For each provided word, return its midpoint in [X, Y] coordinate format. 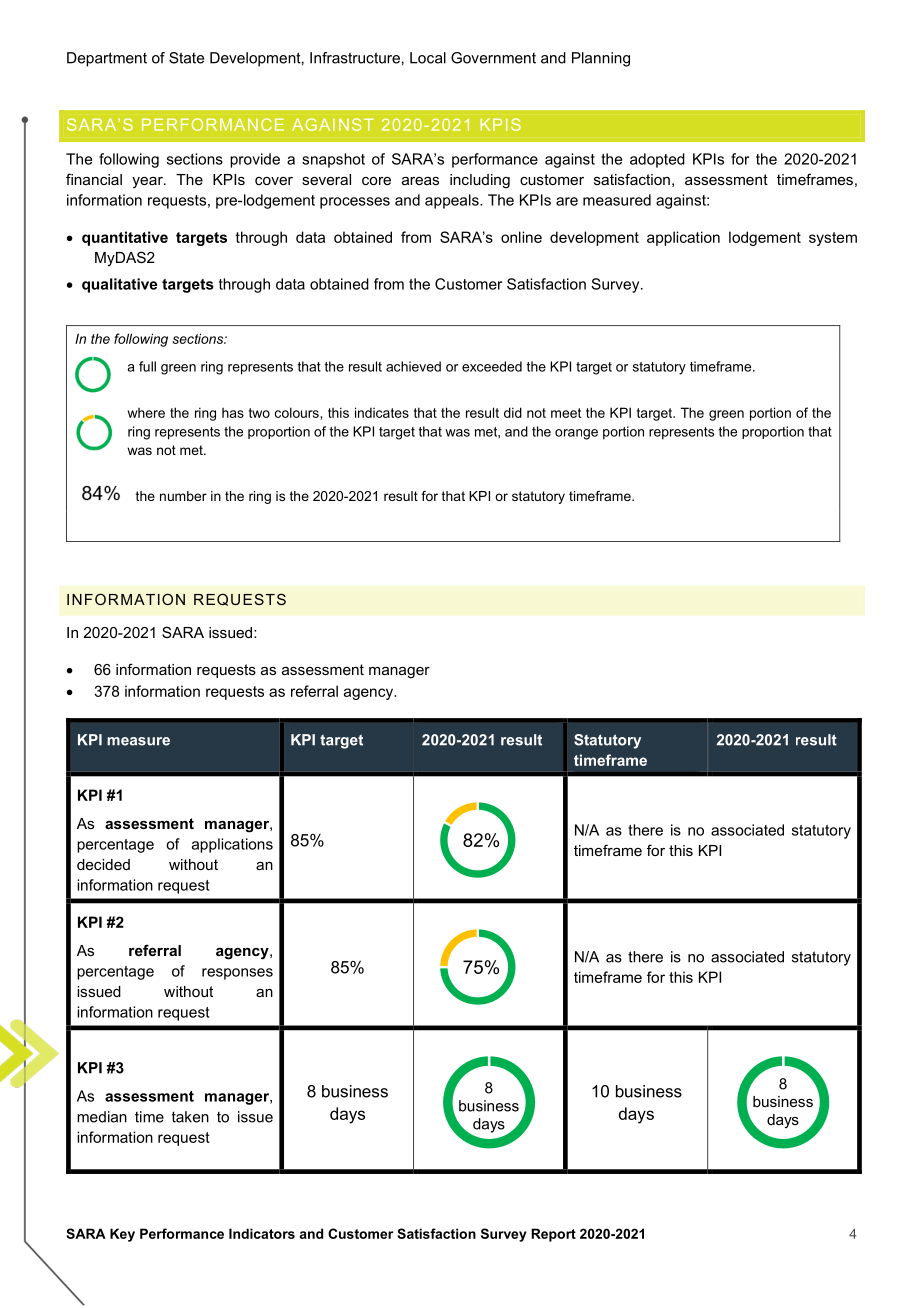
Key [122, 1235]
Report [553, 1235]
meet [566, 413]
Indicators [262, 1233]
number [183, 496]
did [513, 412]
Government [493, 58]
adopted [657, 160]
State [186, 58]
